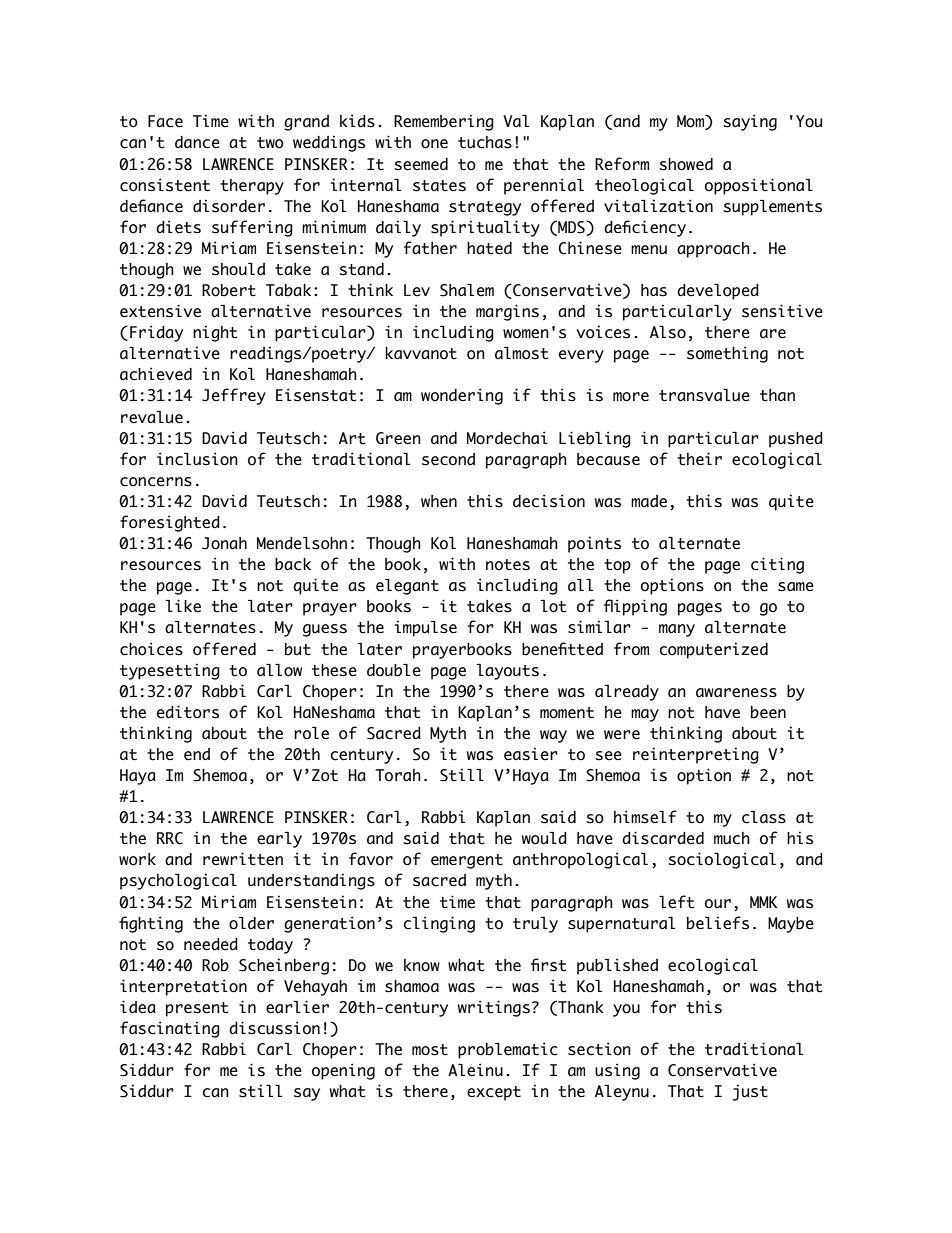 This screenshot has width=952, height=1233. Describe the element at coordinates (699, 459) in the screenshot. I see `their` at that location.
